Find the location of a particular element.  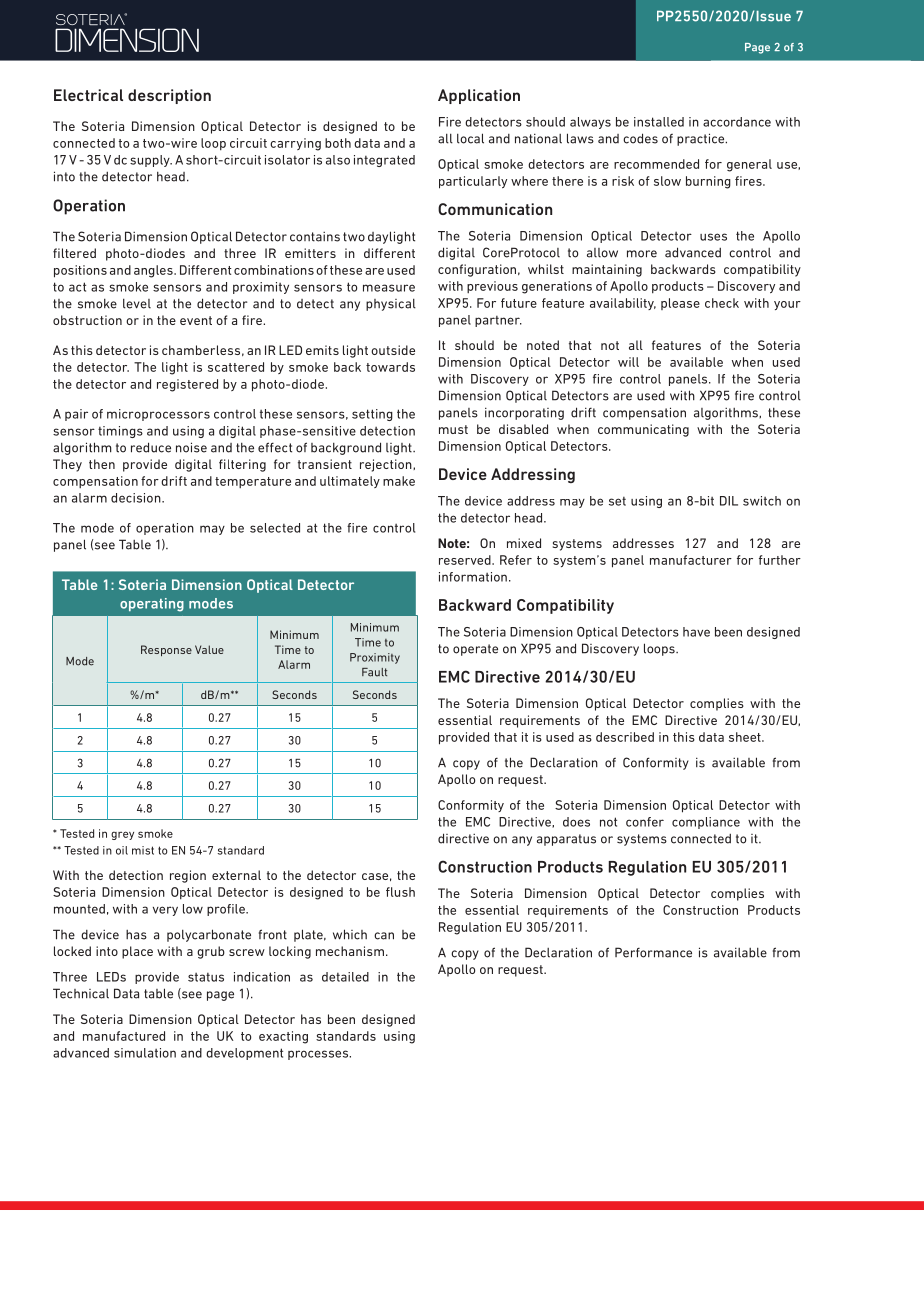

manufactured is located at coordinates (124, 1036).
